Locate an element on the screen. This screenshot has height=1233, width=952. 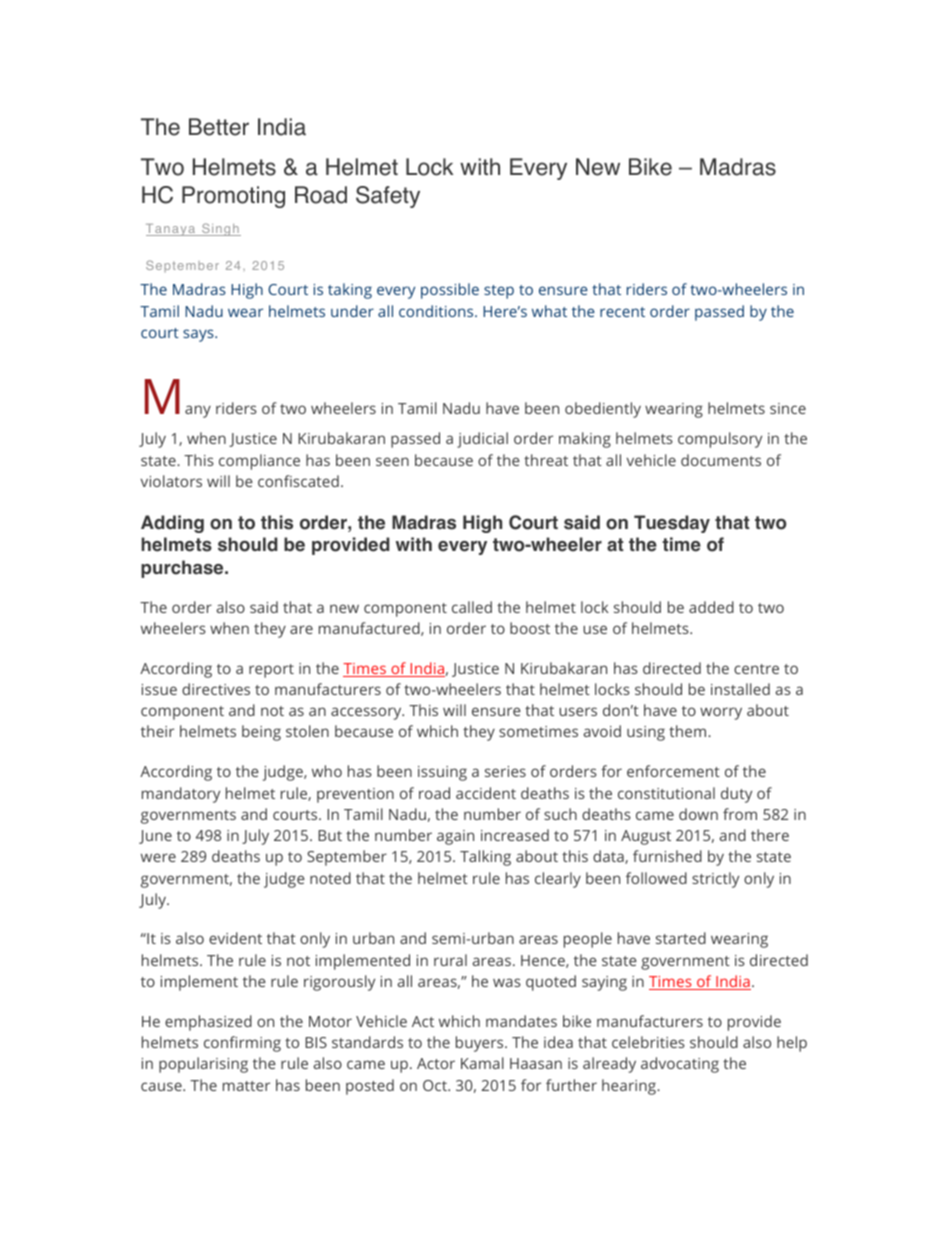
purchase is located at coordinates (183, 569).
